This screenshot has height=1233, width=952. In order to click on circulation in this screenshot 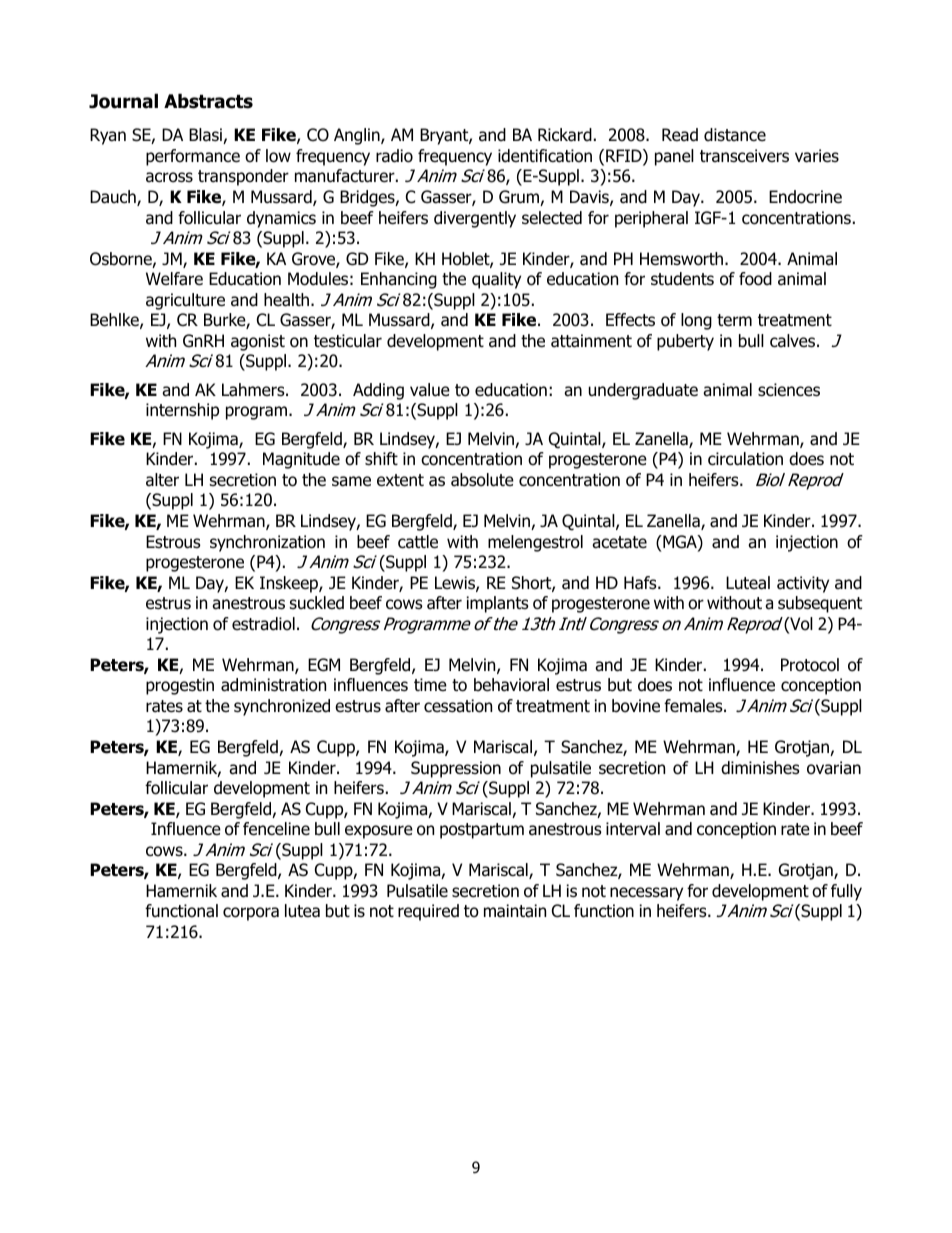, I will do `click(745, 459)`.
